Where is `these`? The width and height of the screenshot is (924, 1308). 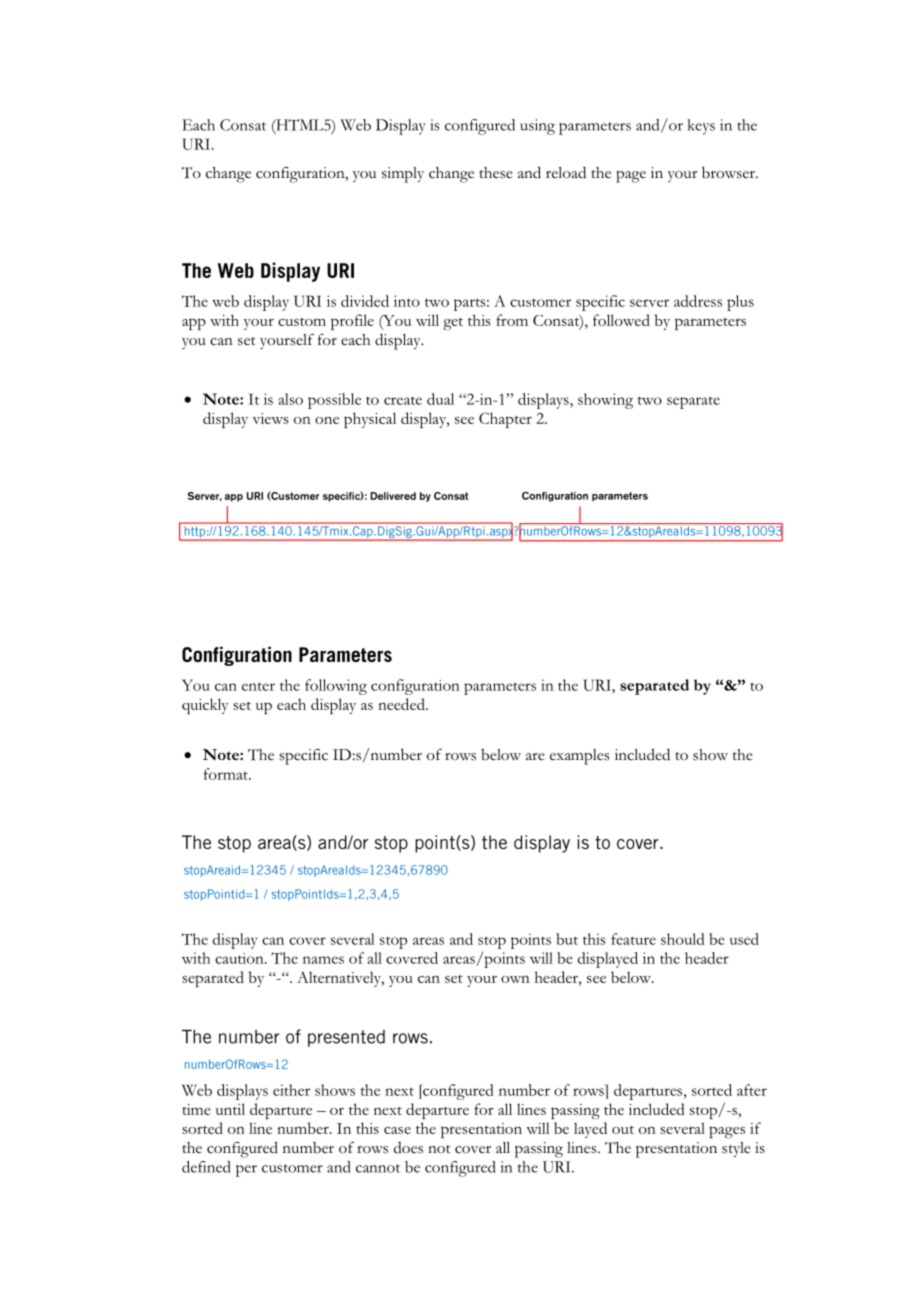 these is located at coordinates (496, 173).
